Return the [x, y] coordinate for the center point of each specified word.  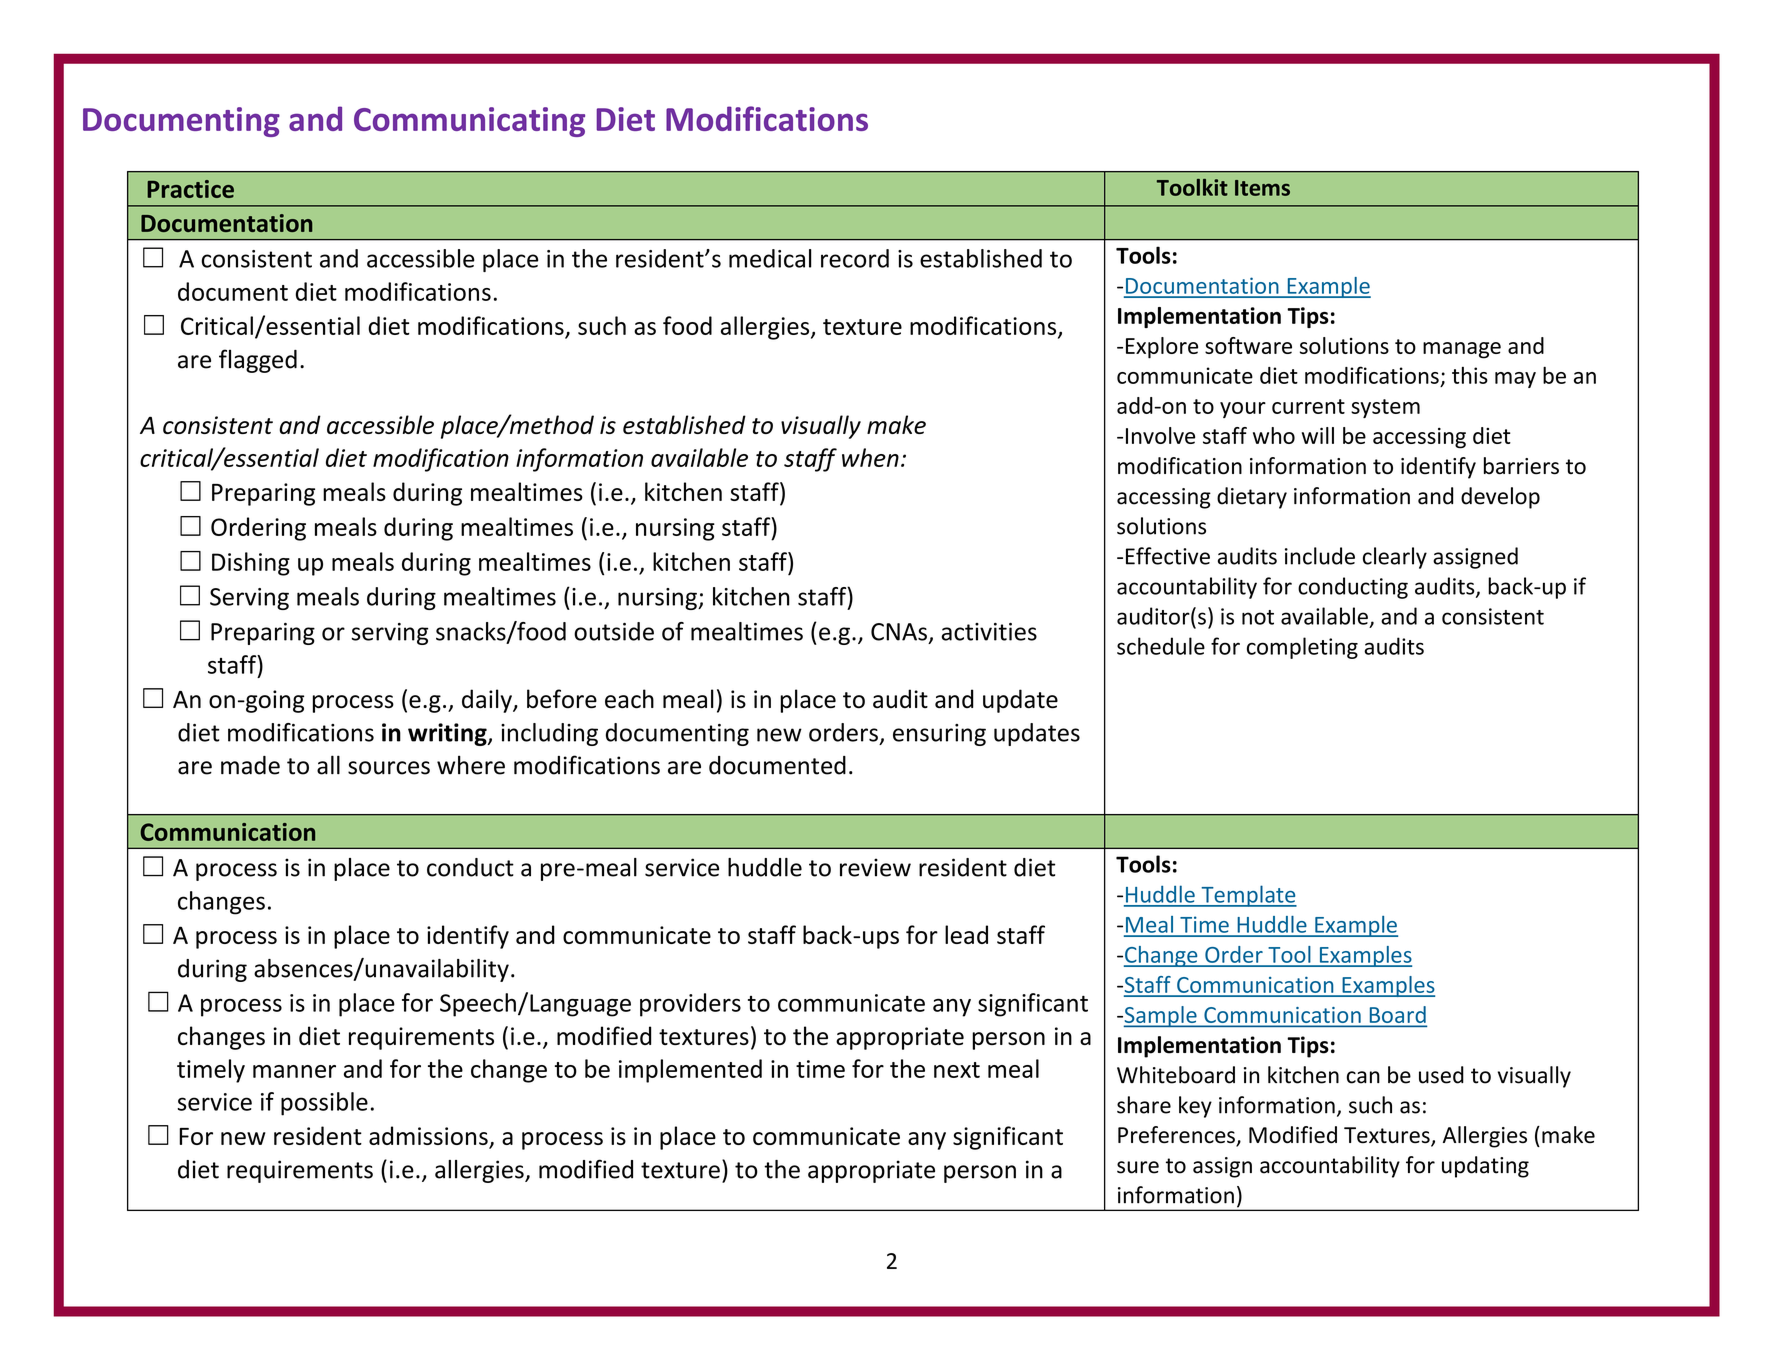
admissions [429, 1137]
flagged [258, 361]
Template [1248, 896]
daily [488, 701]
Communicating [469, 122]
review [875, 867]
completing [1302, 648]
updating [1485, 1167]
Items [1262, 188]
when [870, 457]
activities [989, 632]
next [957, 1070]
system [1385, 408]
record [855, 258]
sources [389, 768]
